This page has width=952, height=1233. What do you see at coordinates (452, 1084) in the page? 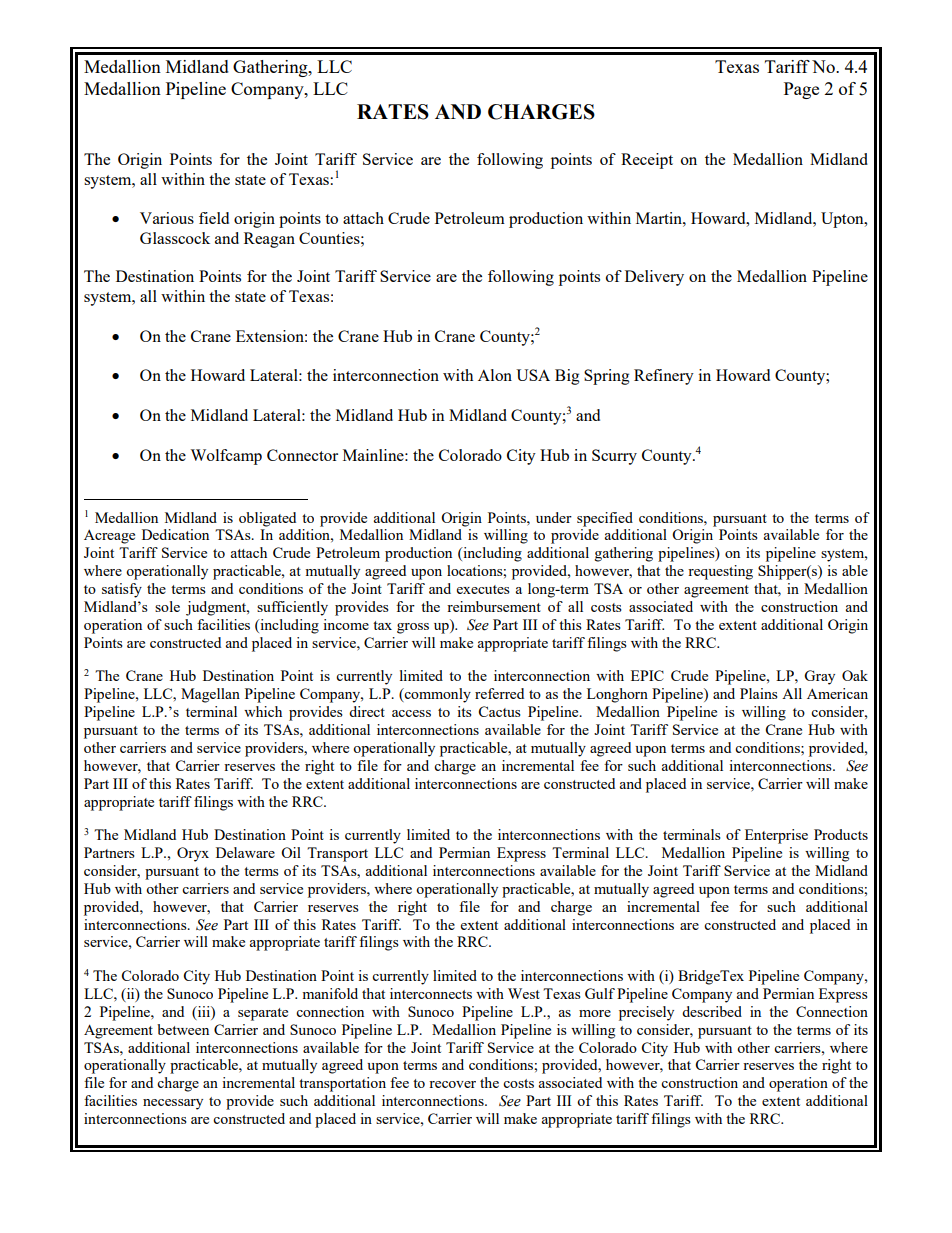
I see `recover` at bounding box center [452, 1084].
